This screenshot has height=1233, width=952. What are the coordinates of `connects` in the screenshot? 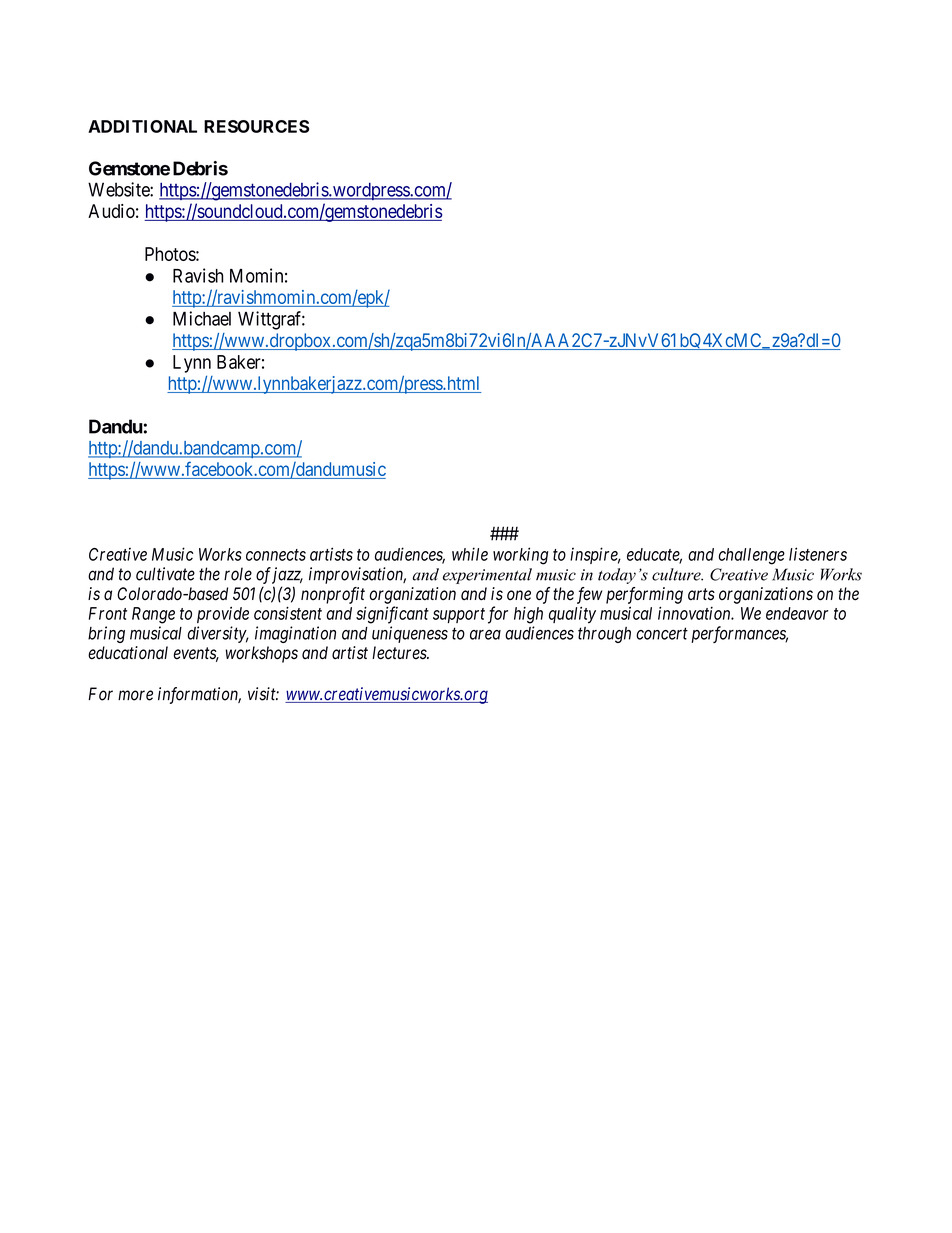 It's located at (276, 555).
